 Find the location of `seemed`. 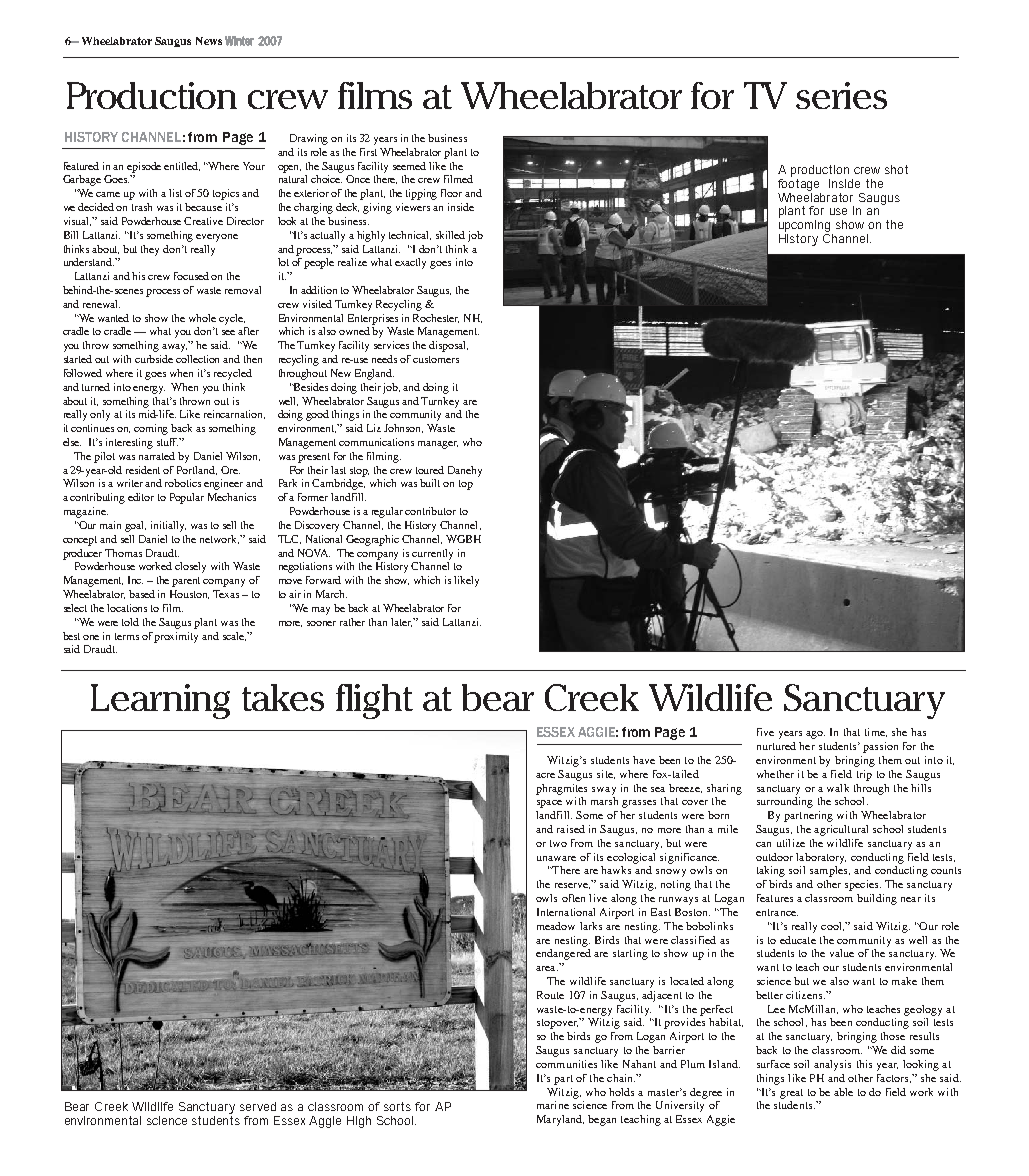

seemed is located at coordinates (409, 166).
